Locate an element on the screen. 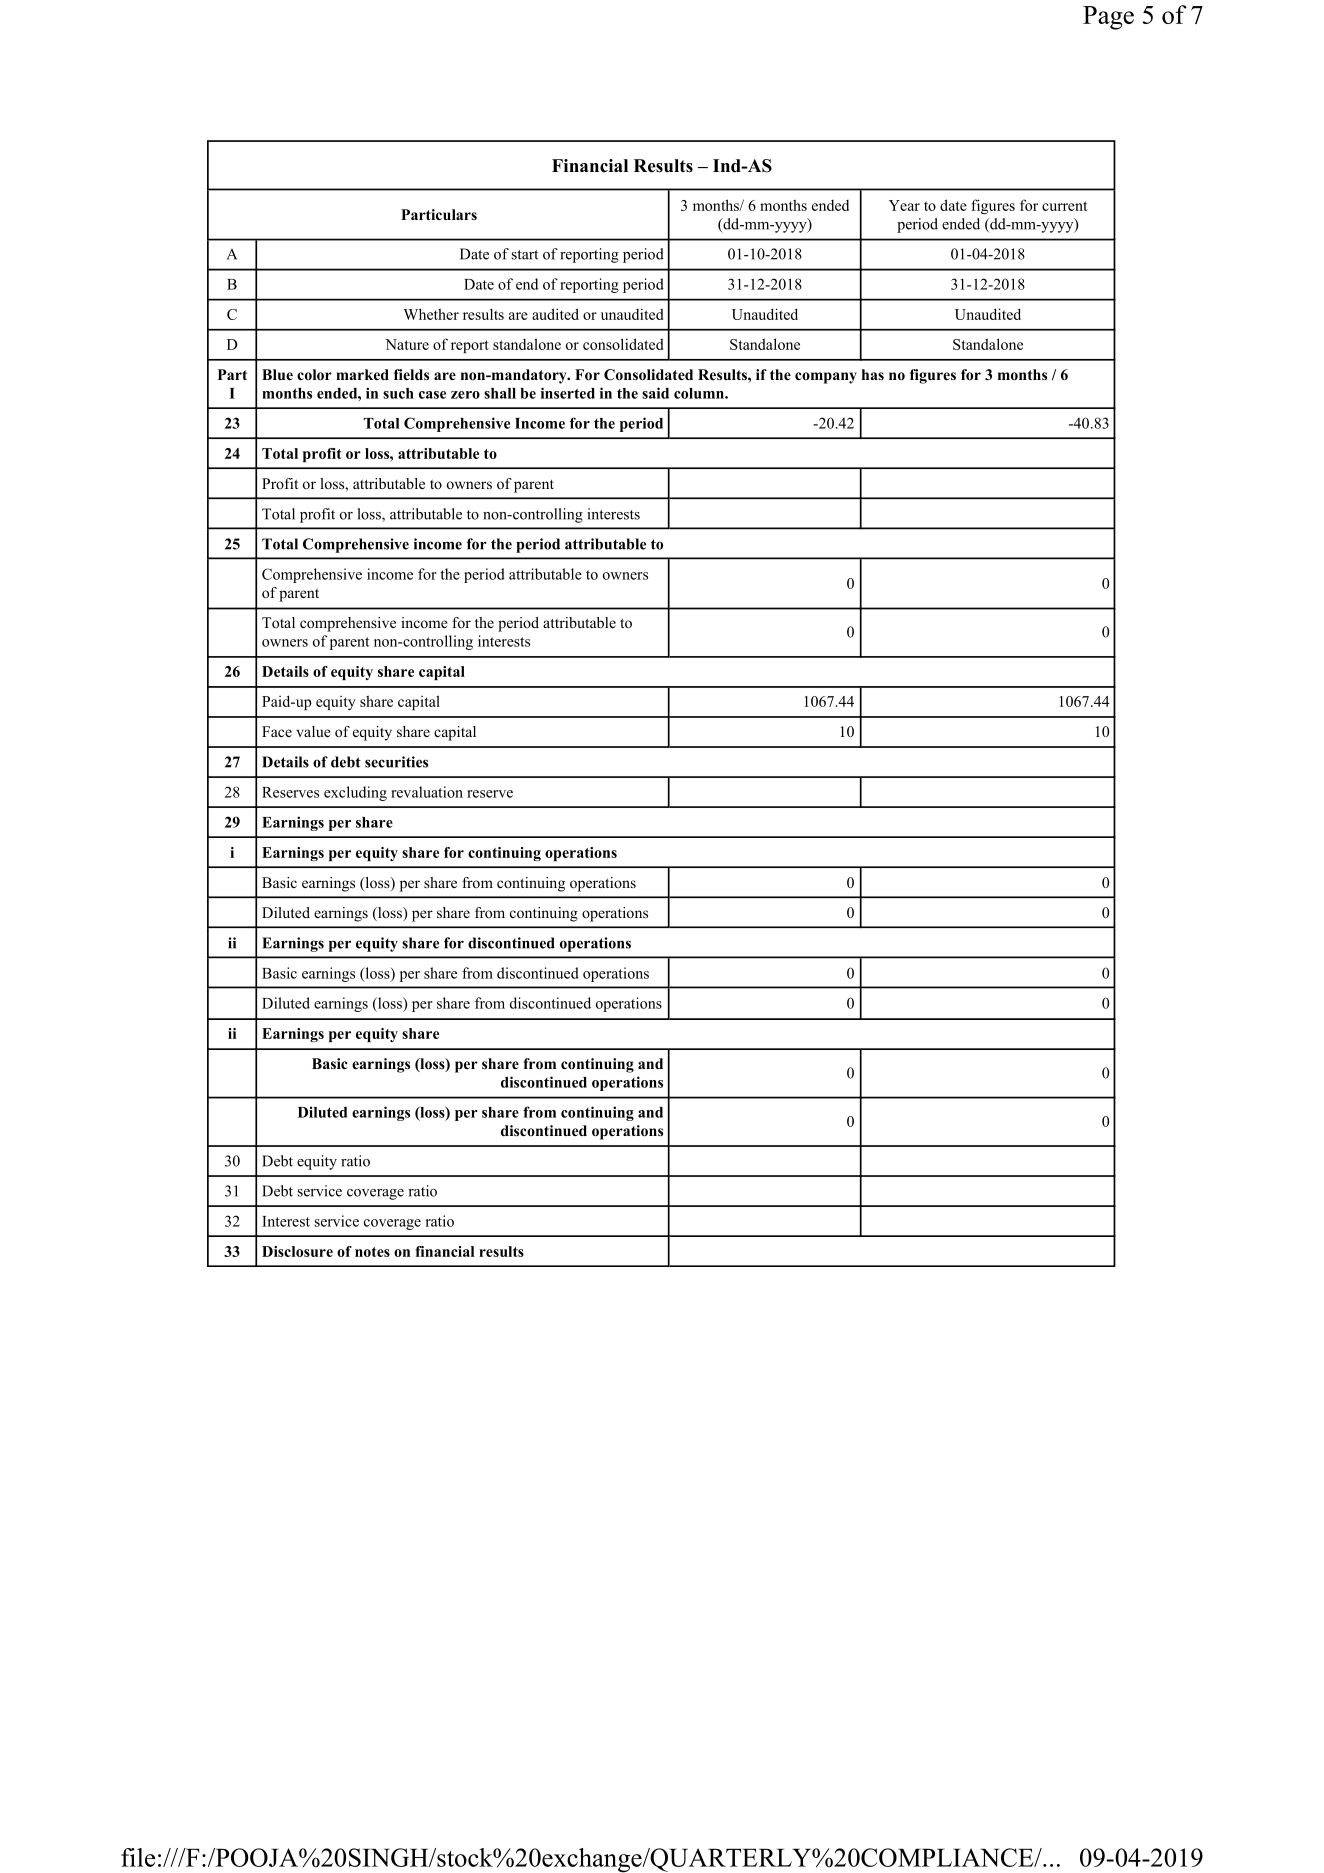 Image resolution: width=1324 pixels, height=1873 pixels. such is located at coordinates (398, 393).
